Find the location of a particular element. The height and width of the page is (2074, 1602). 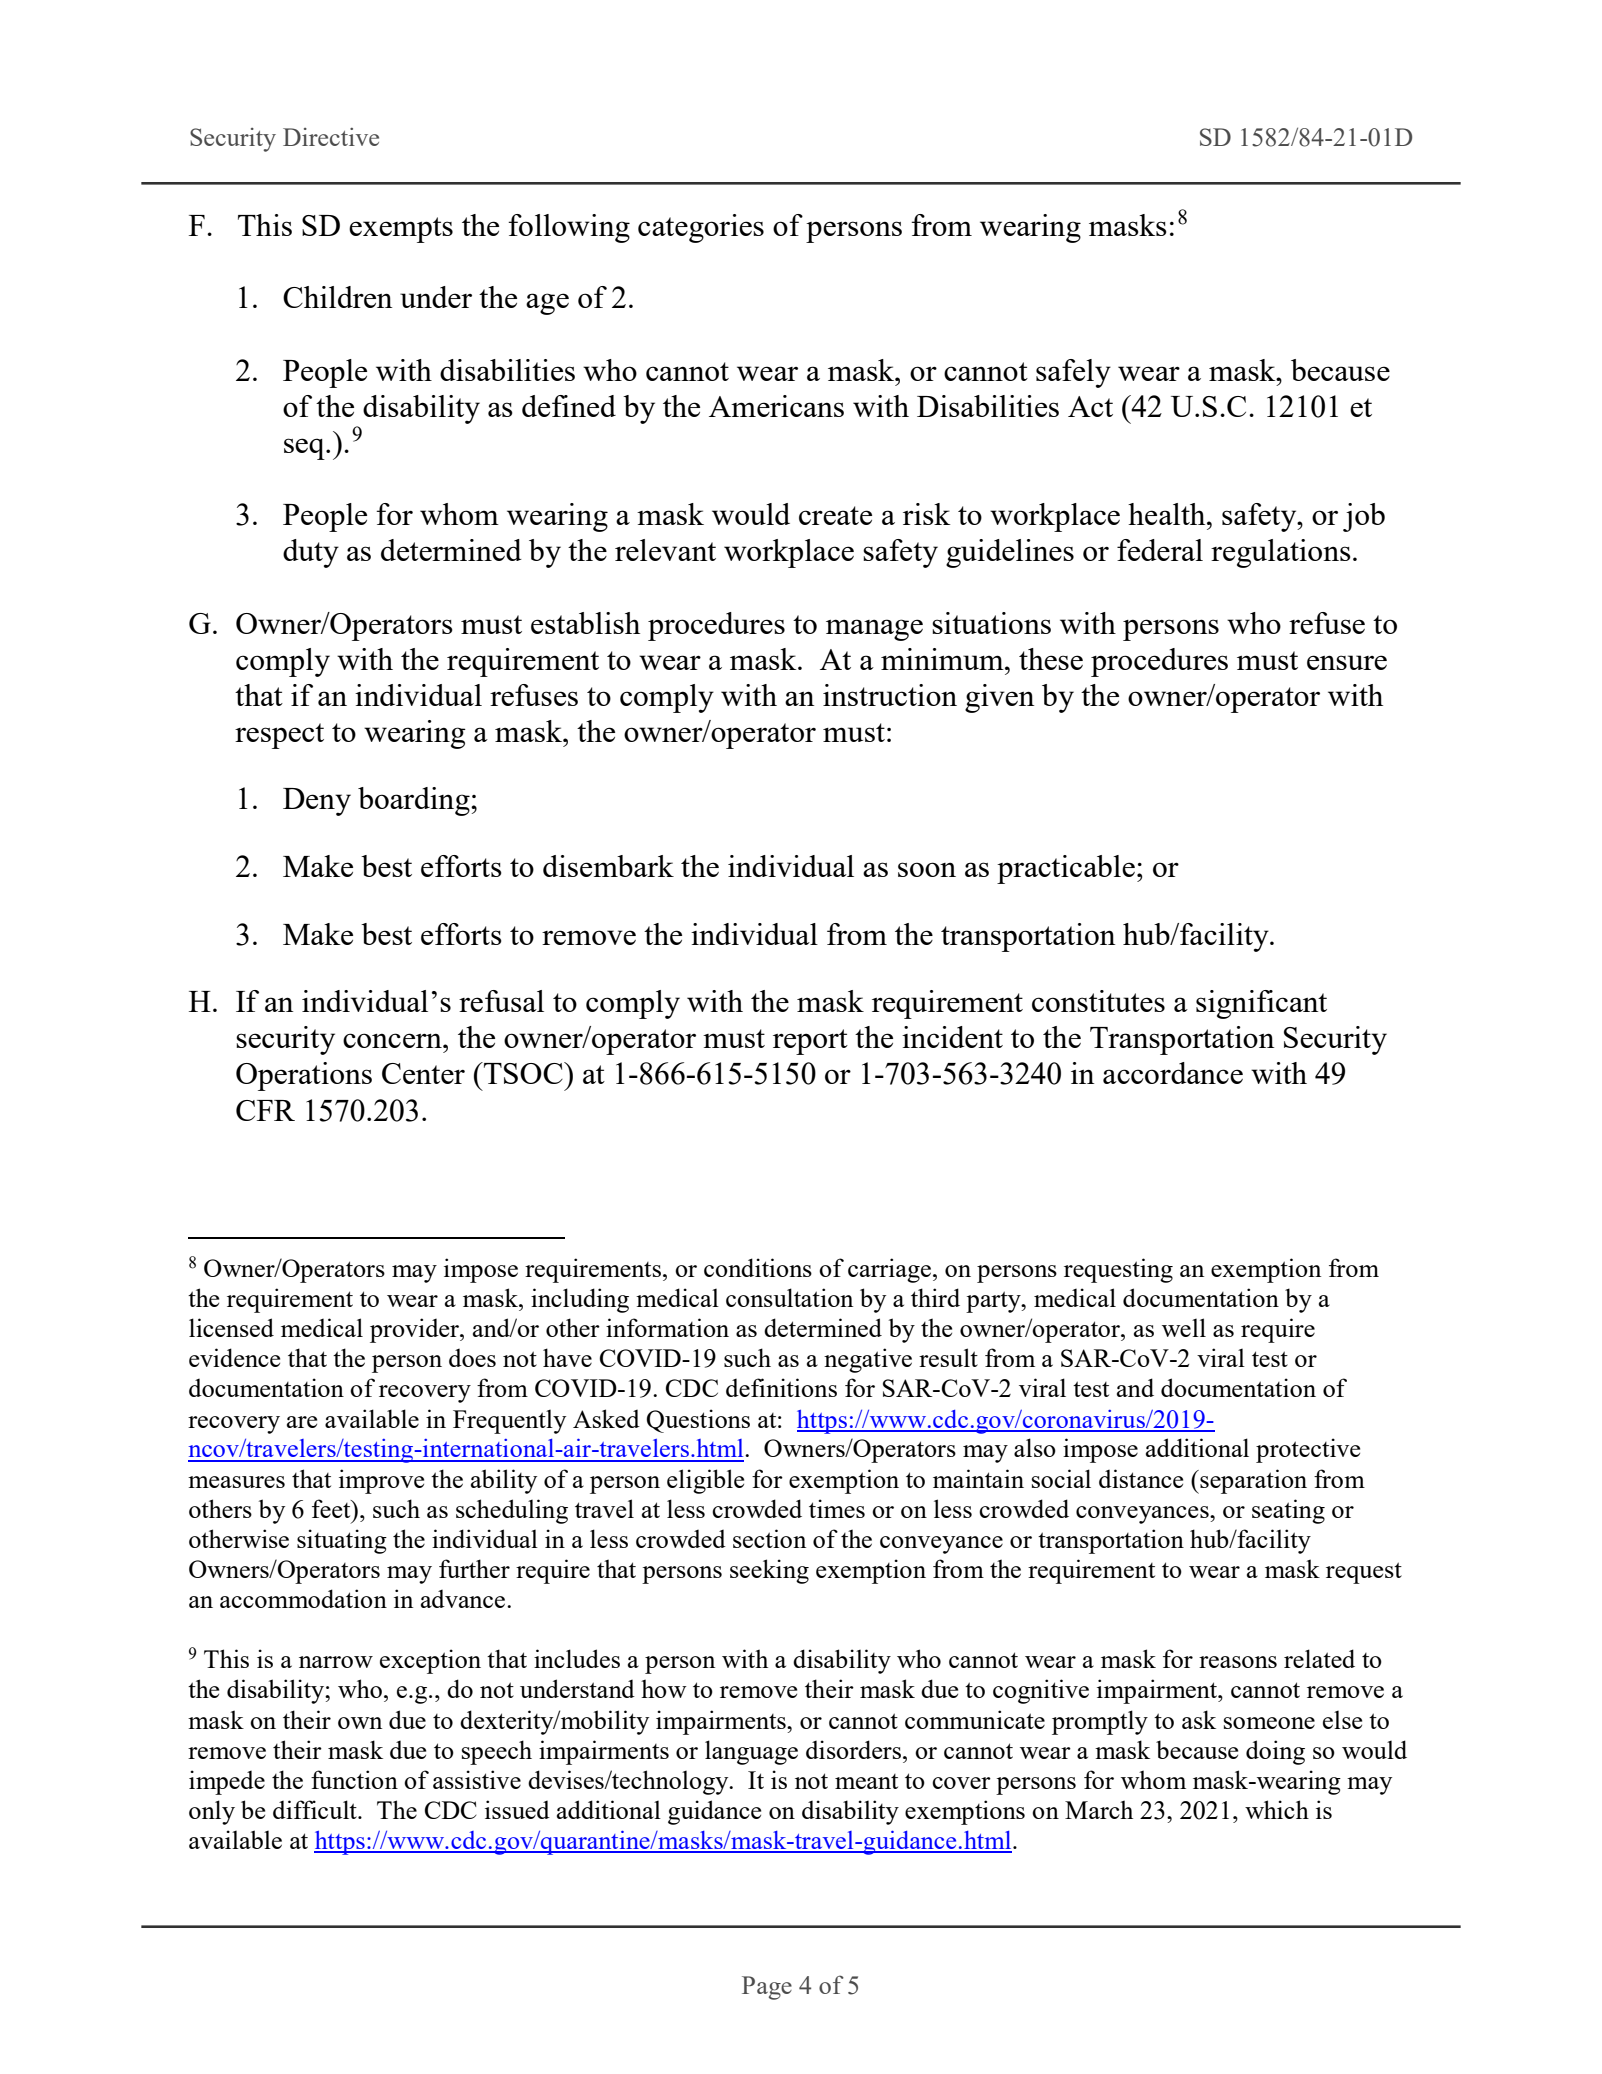

well is located at coordinates (1184, 1327).
